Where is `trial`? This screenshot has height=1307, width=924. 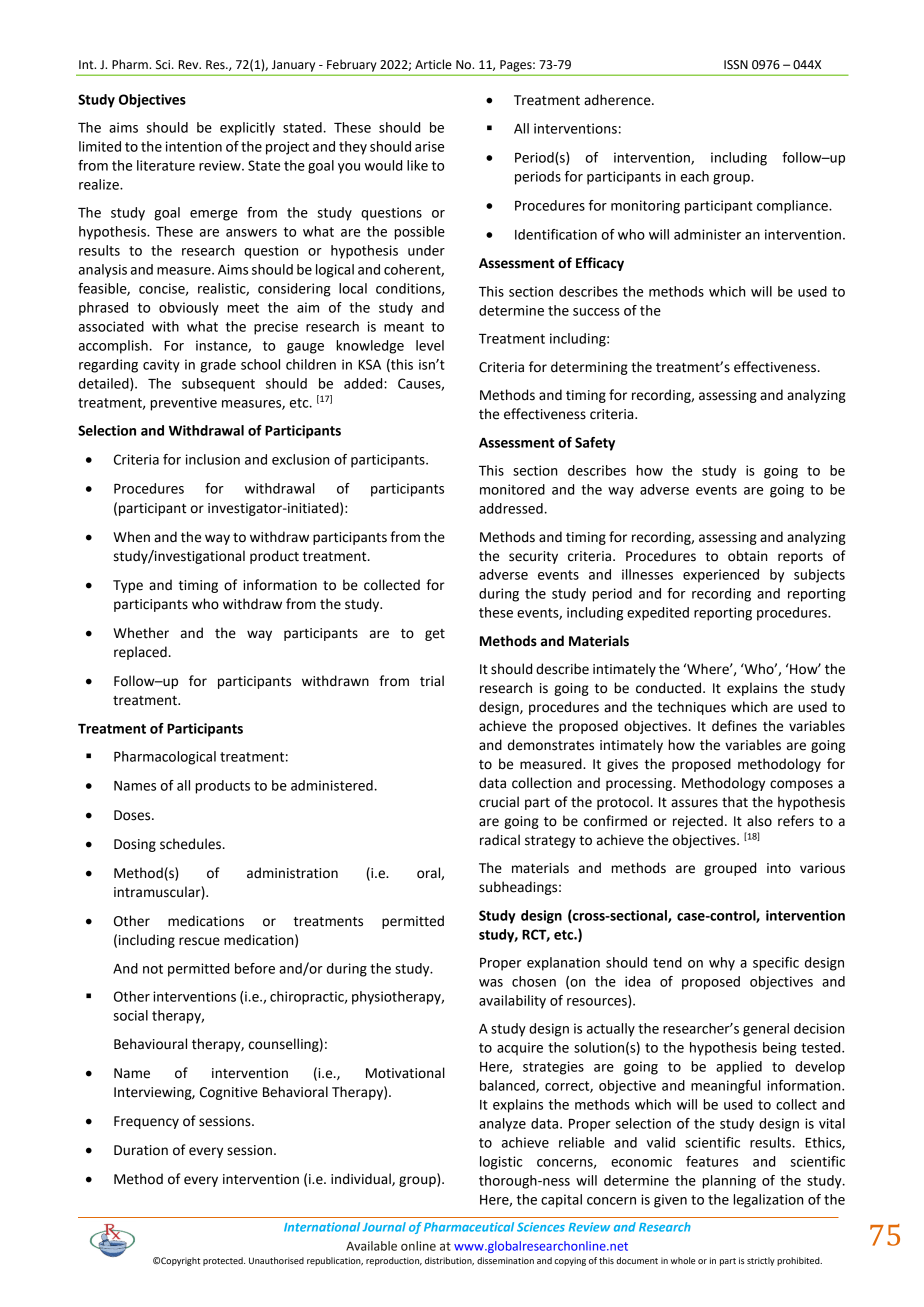 trial is located at coordinates (432, 681).
